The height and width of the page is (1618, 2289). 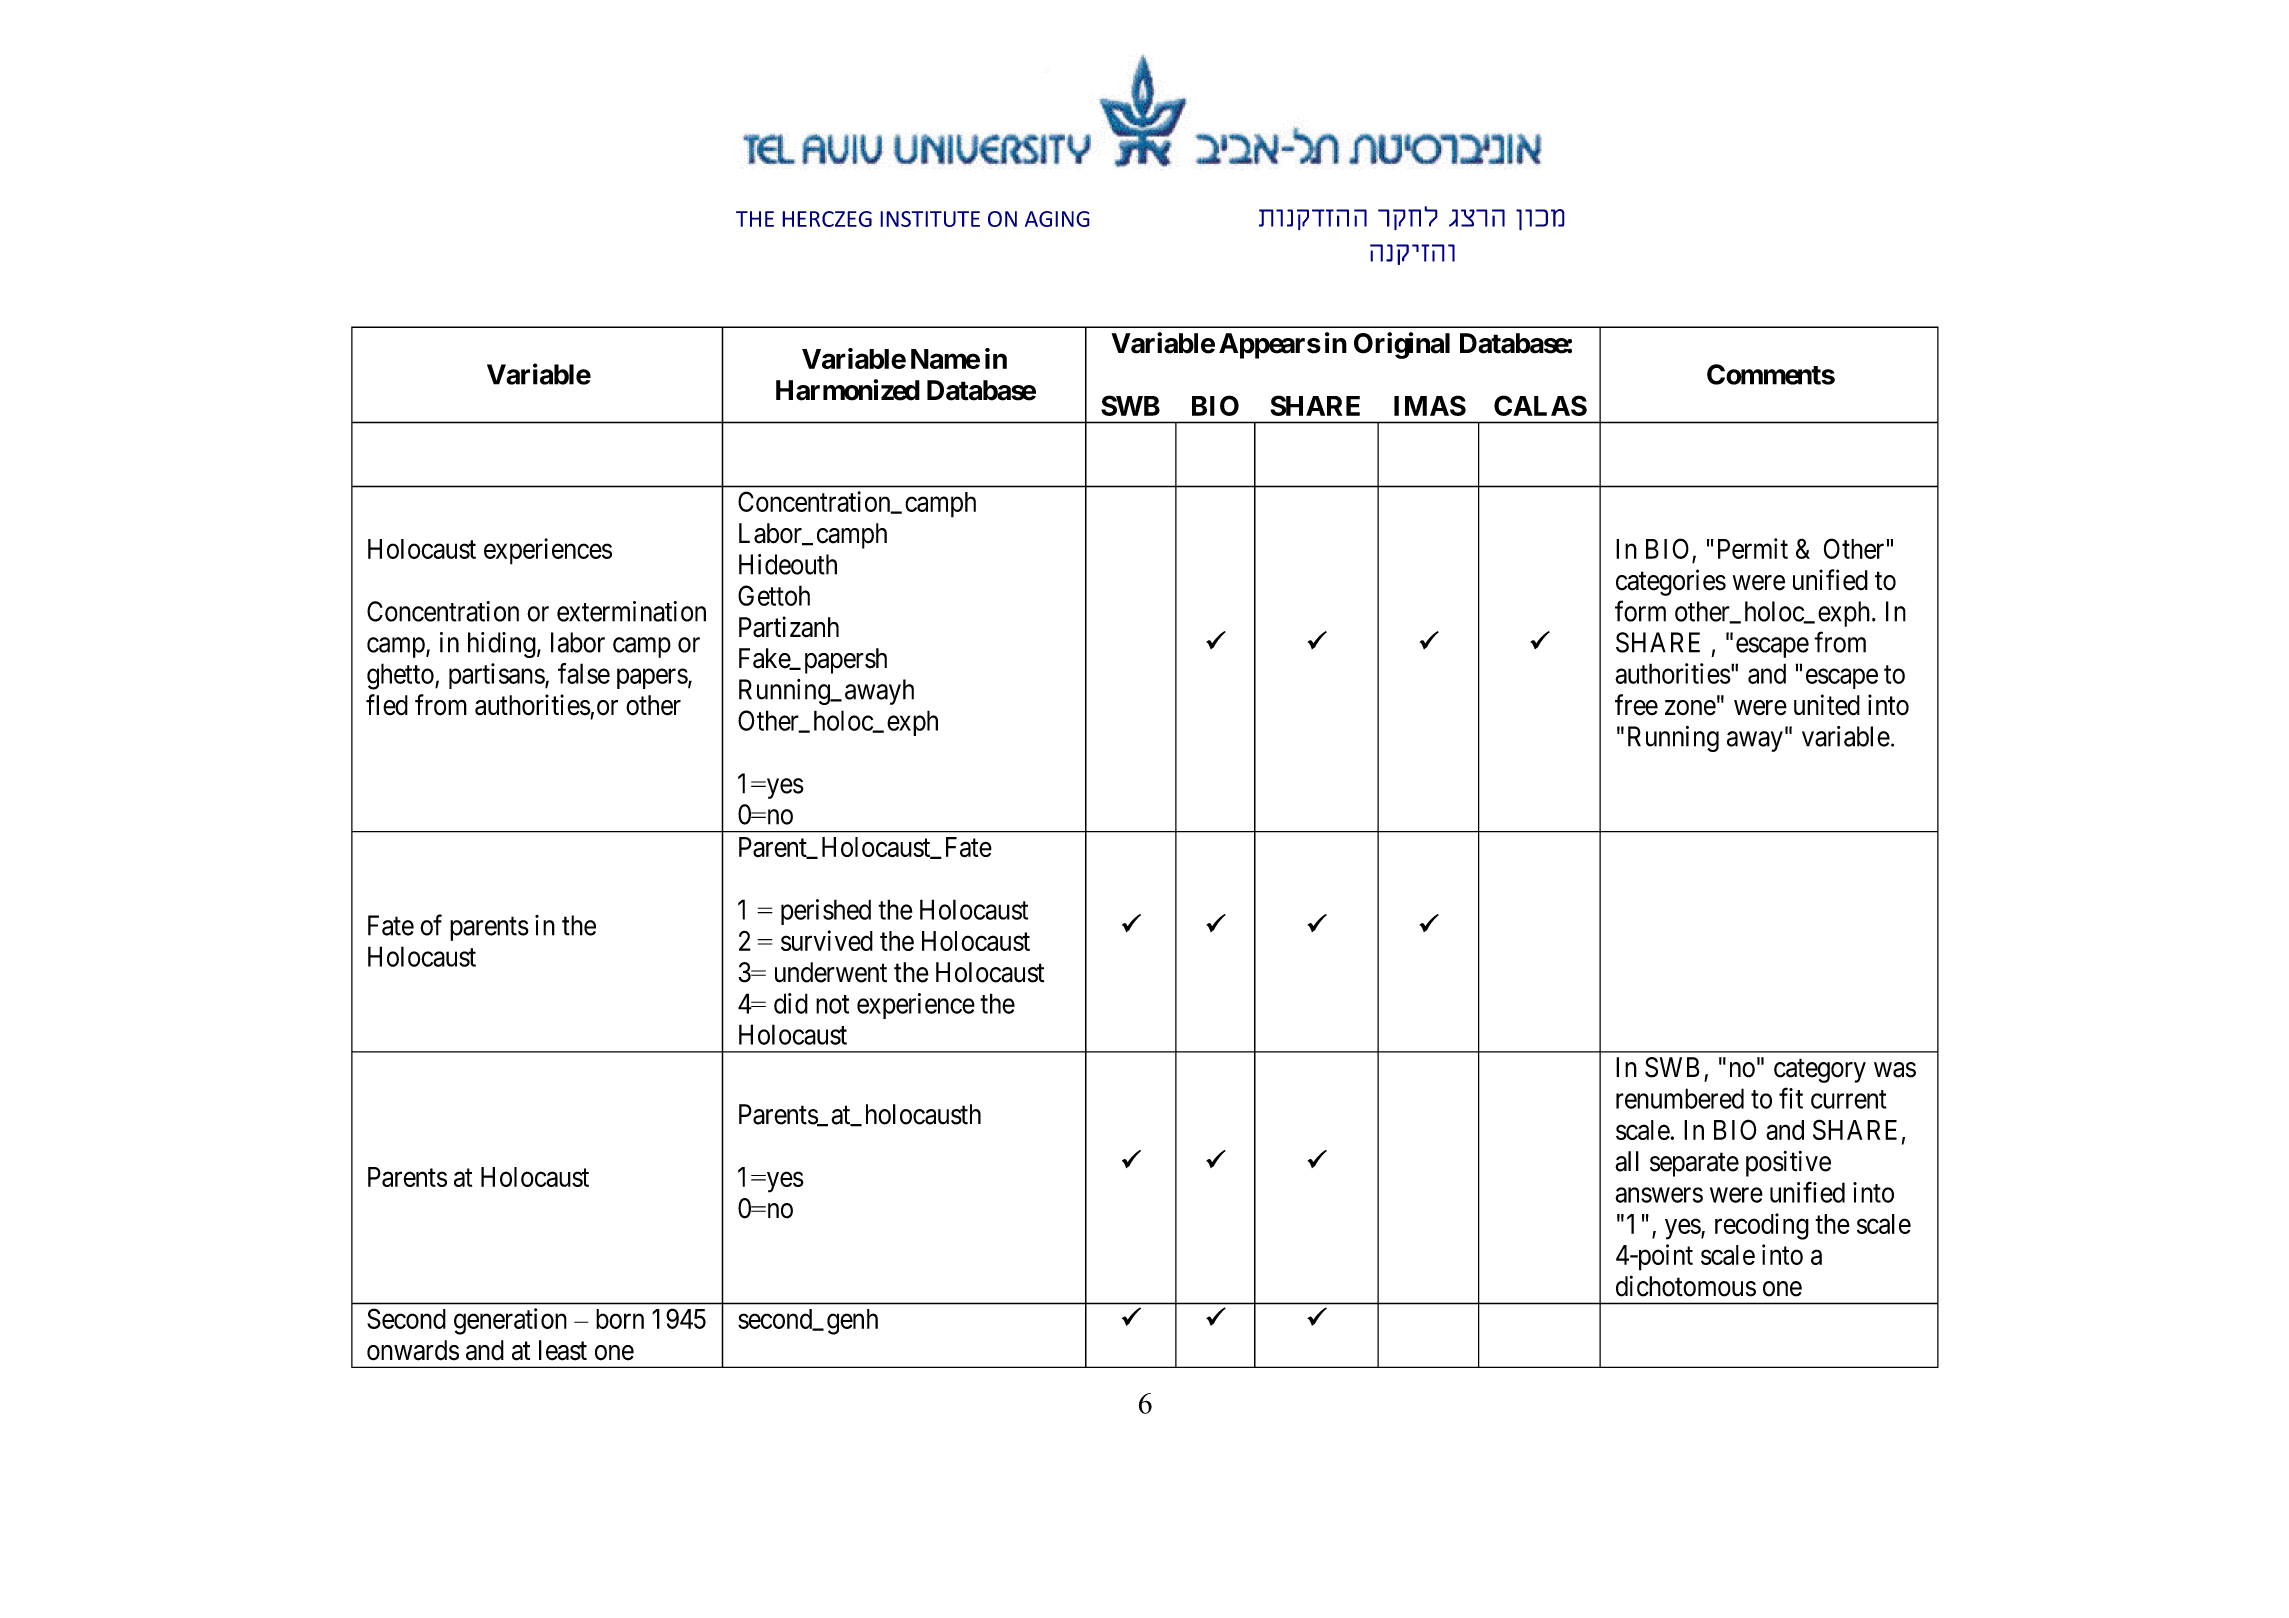 What do you see at coordinates (832, 1004) in the page?
I see `not` at bounding box center [832, 1004].
